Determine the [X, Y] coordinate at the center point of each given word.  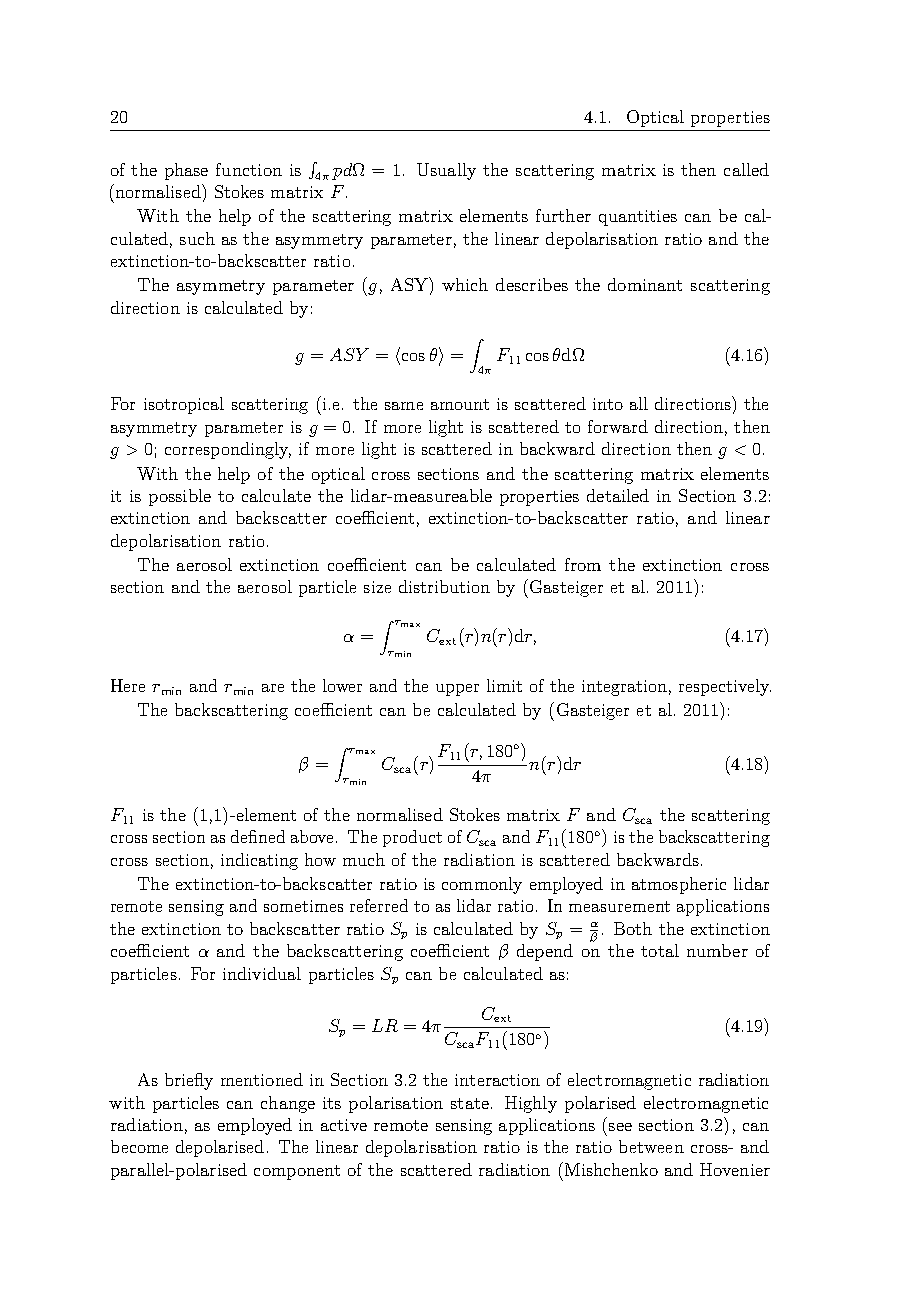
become [139, 1146]
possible [180, 497]
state [470, 1103]
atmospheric [679, 885]
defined [258, 836]
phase [186, 171]
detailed [618, 495]
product [412, 838]
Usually [446, 171]
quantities [638, 218]
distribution [444, 586]
